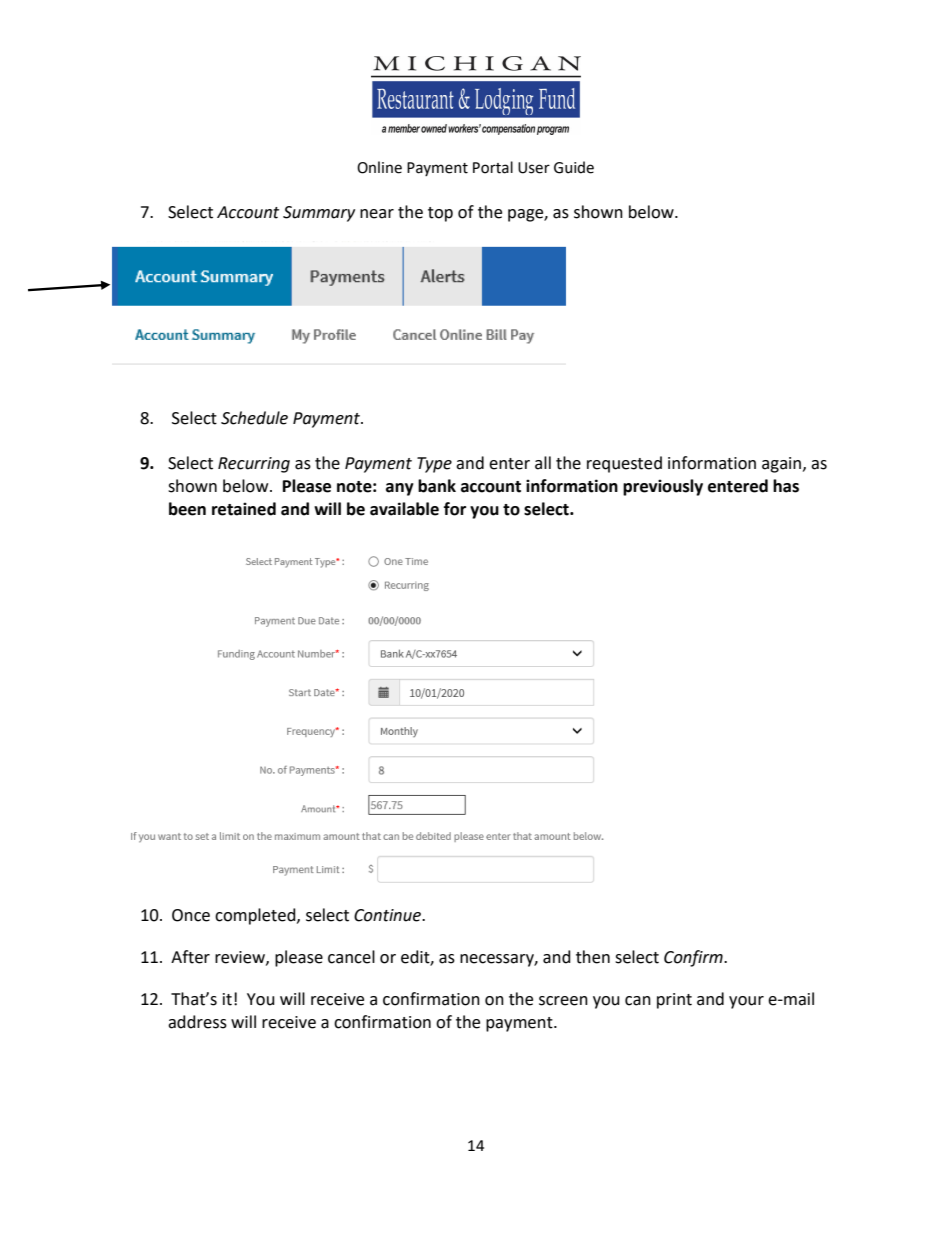 Image resolution: width=952 pixels, height=1233 pixels. What do you see at coordinates (388, 915) in the screenshot?
I see `Continue` at bounding box center [388, 915].
